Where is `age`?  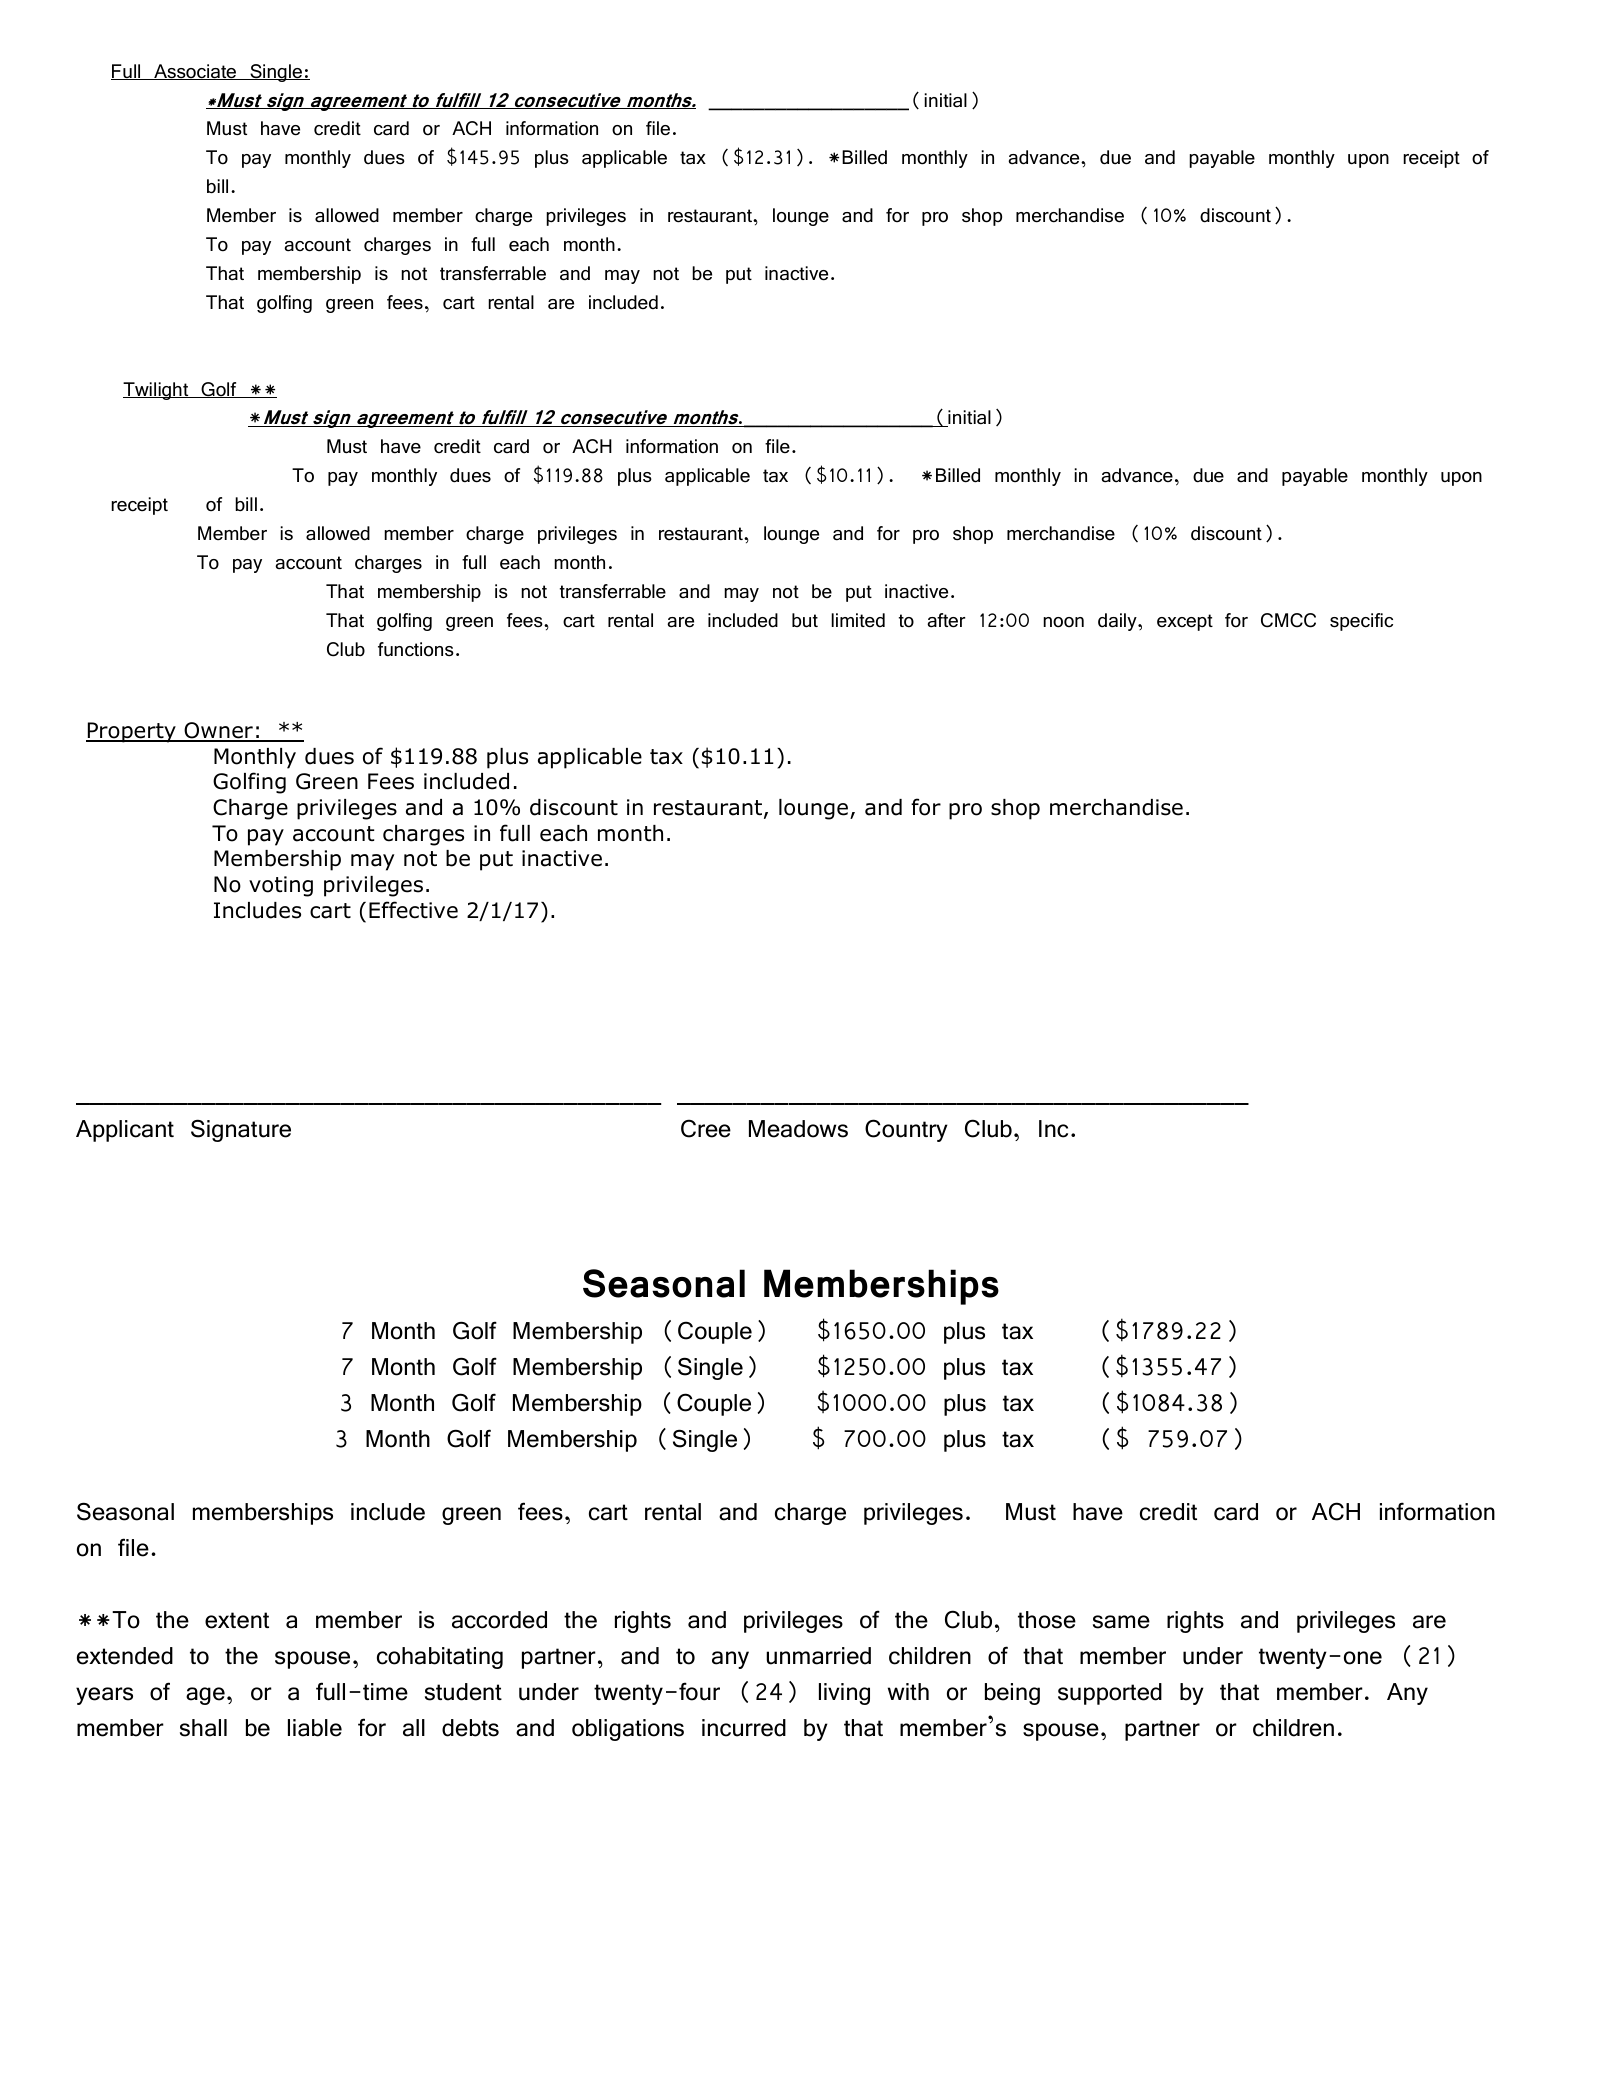 age is located at coordinates (205, 1696).
